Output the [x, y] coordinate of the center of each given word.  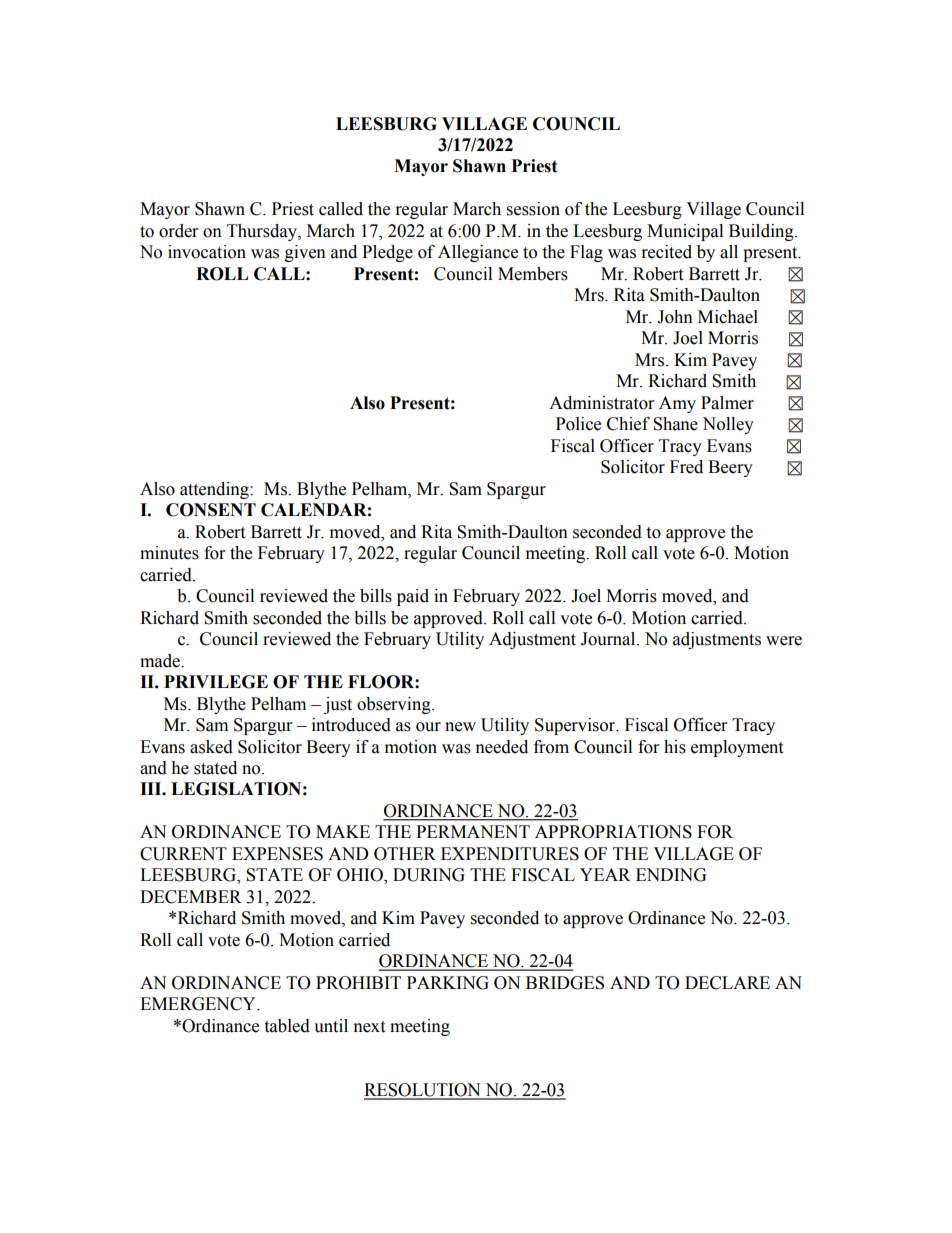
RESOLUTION [423, 1091]
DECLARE [727, 983]
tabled [287, 1026]
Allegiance [478, 253]
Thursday [263, 232]
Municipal [685, 232]
